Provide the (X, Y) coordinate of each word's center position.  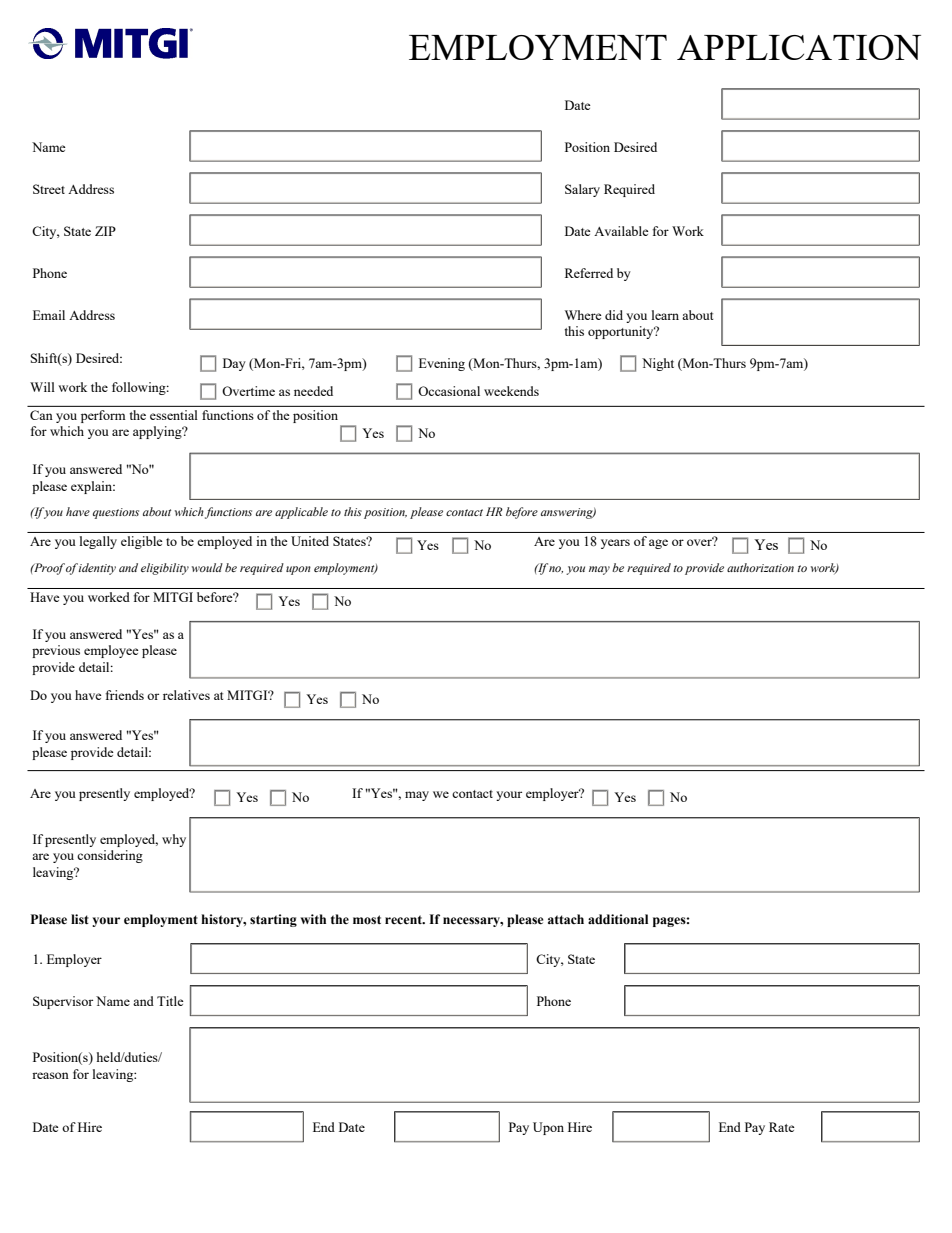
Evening (442, 364)
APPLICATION (799, 47)
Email (49, 315)
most (367, 920)
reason (50, 1075)
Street (49, 189)
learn (665, 315)
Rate (782, 1127)
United (310, 541)
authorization (760, 567)
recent (404, 920)
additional (618, 919)
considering (110, 856)
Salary (582, 190)
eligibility (165, 569)
